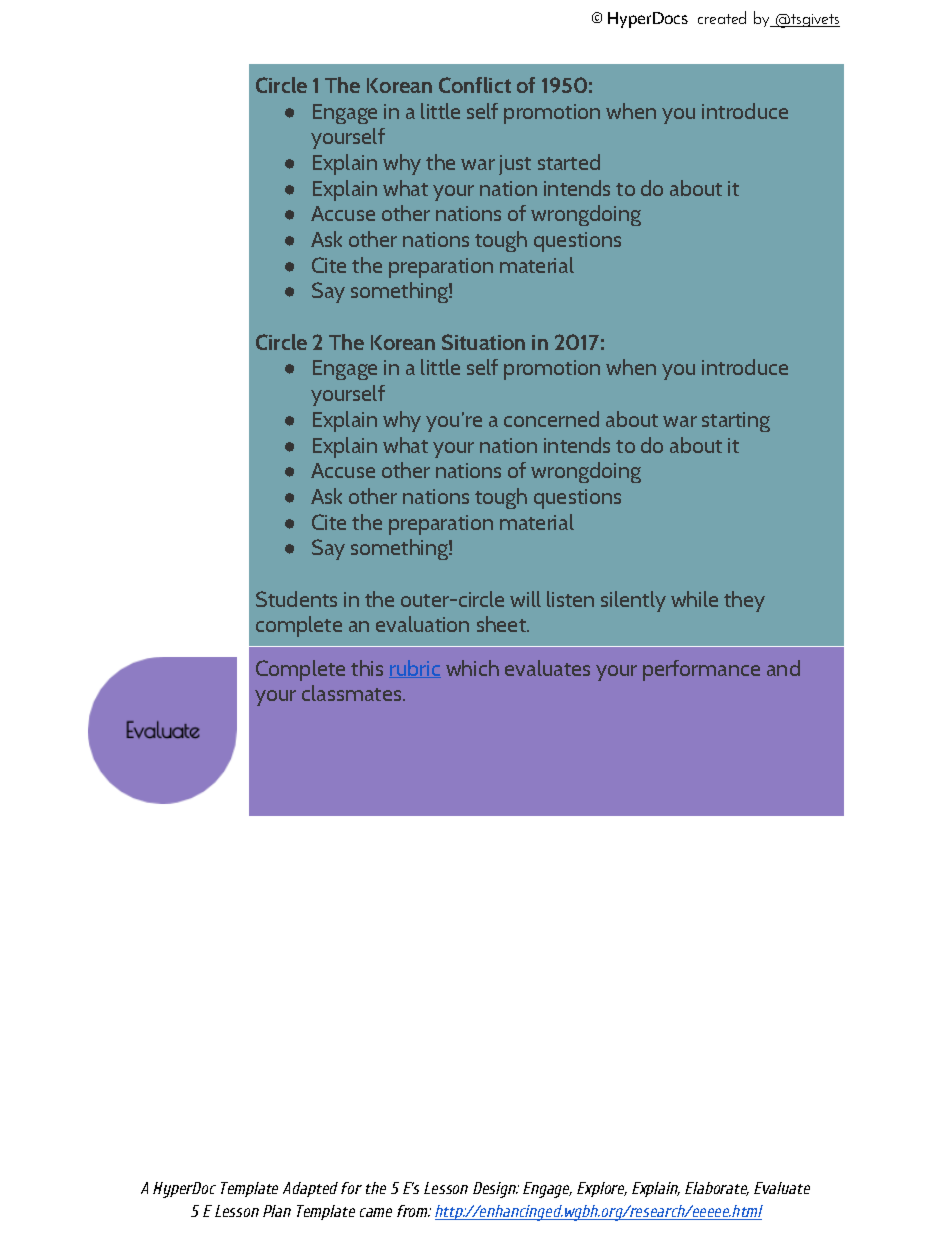 The image size is (952, 1233). What do you see at coordinates (701, 670) in the screenshot?
I see `performance` at bounding box center [701, 670].
